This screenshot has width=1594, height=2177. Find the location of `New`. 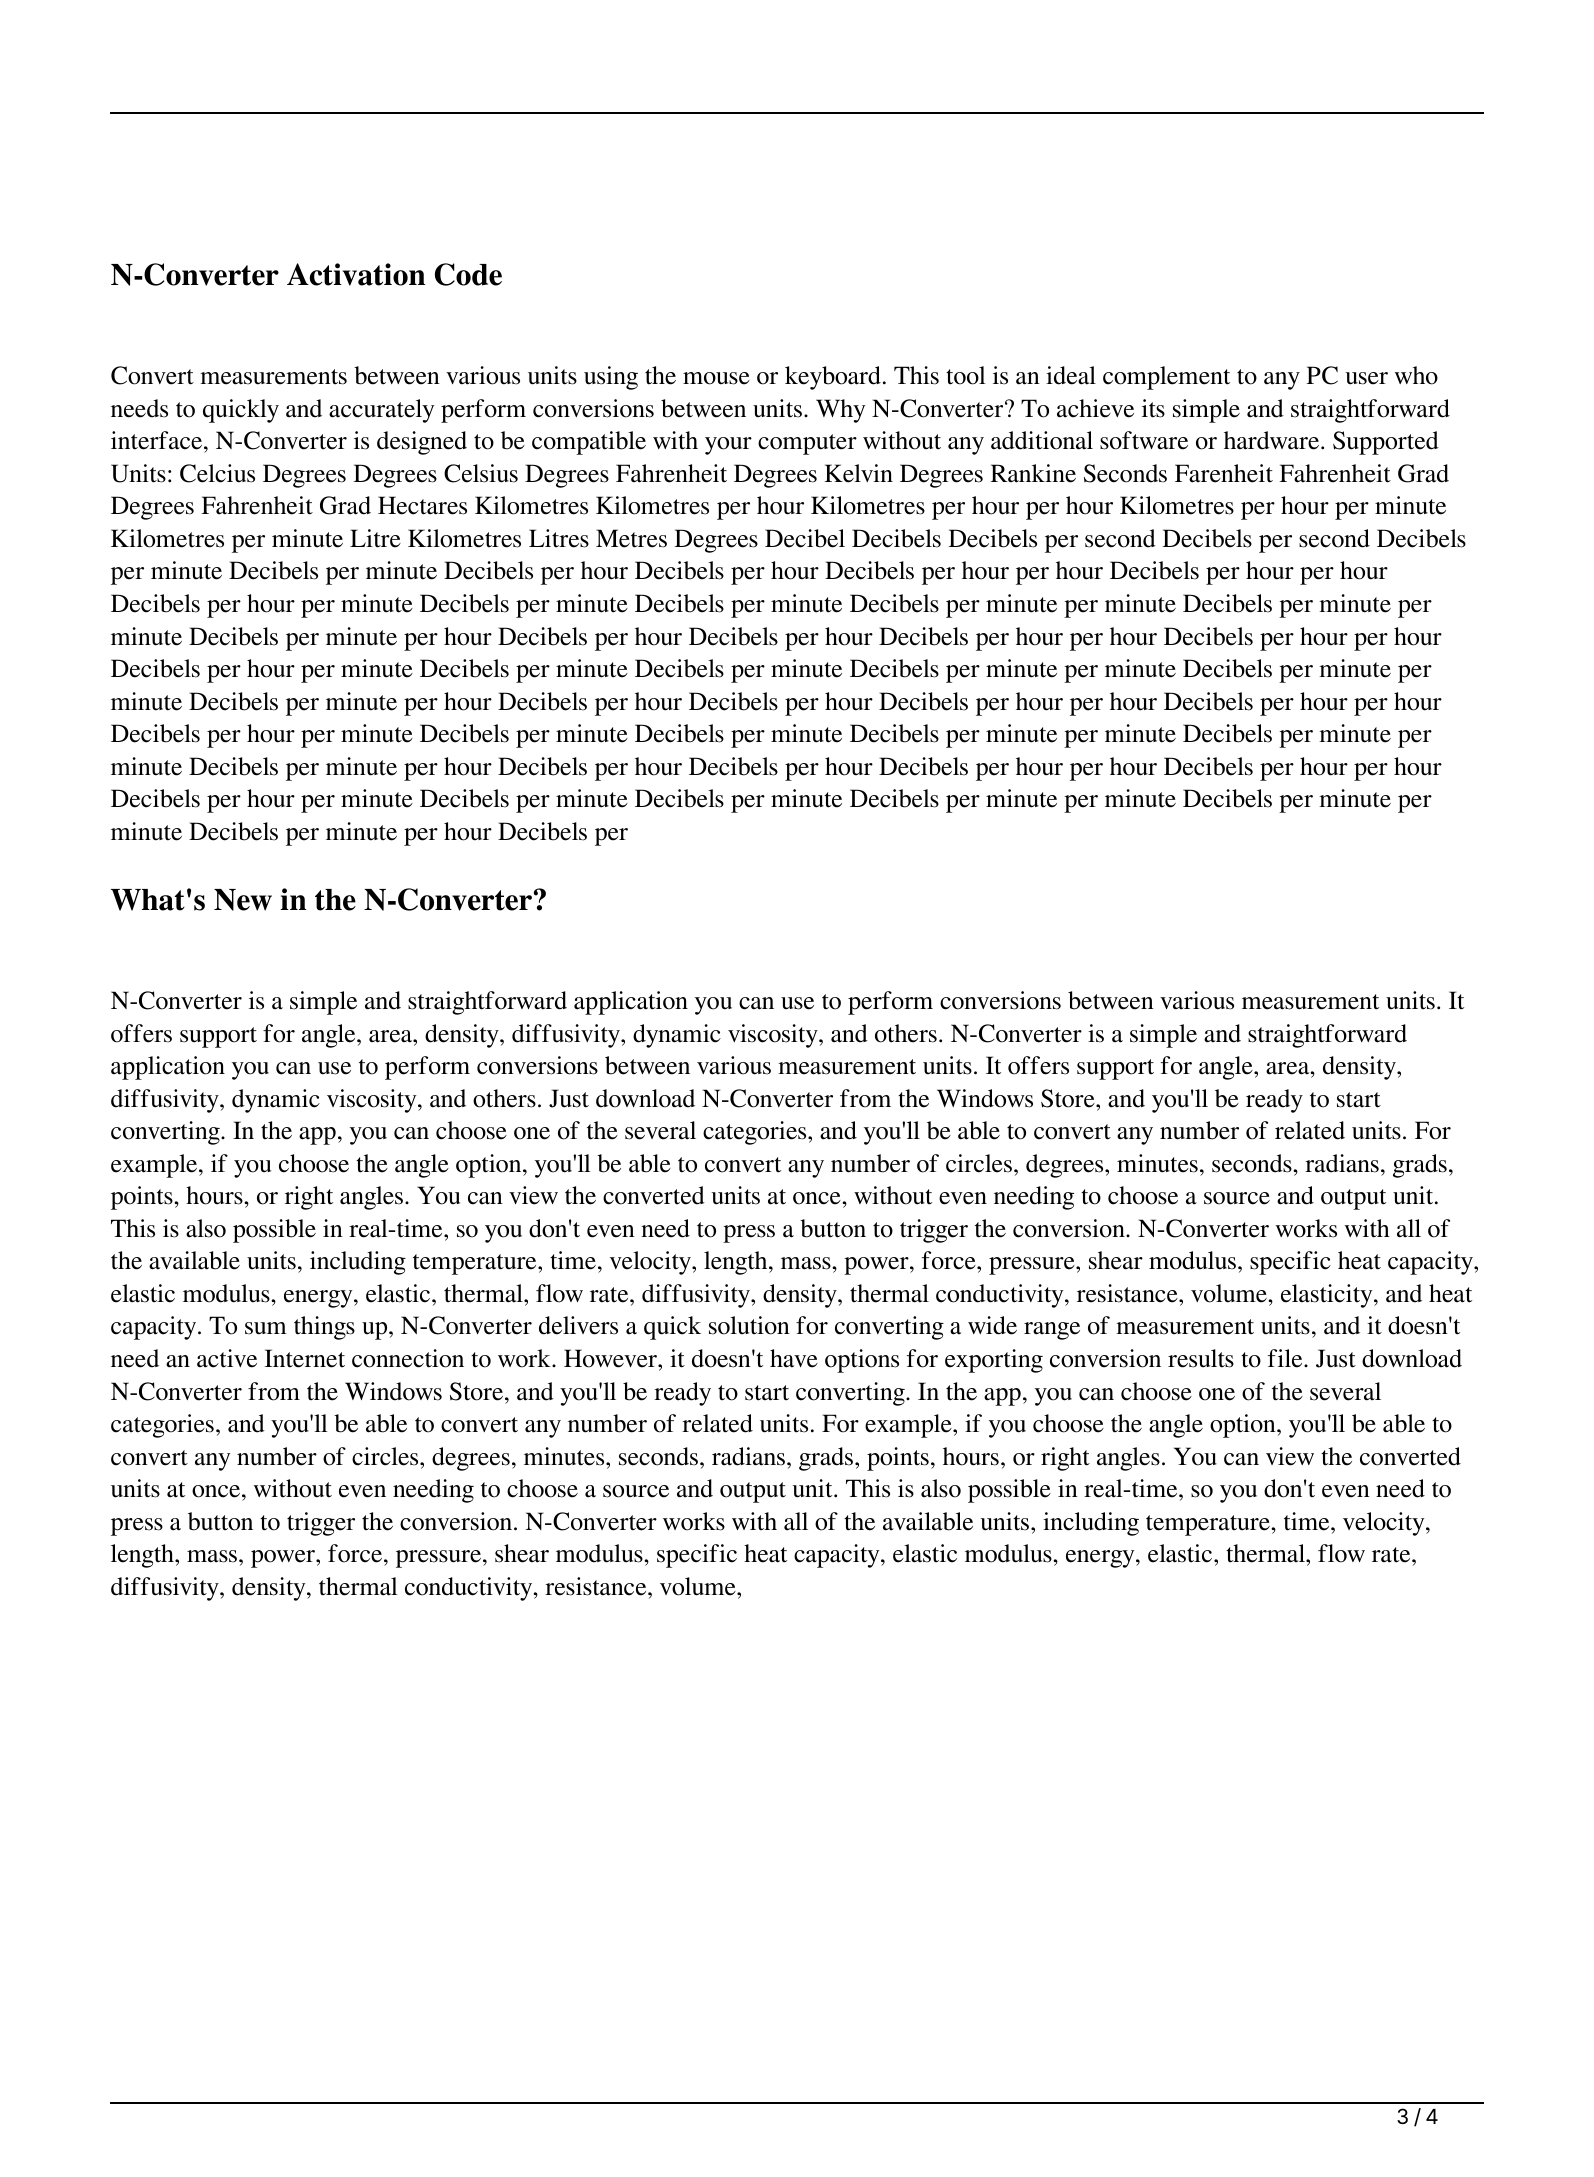

New is located at coordinates (243, 900).
